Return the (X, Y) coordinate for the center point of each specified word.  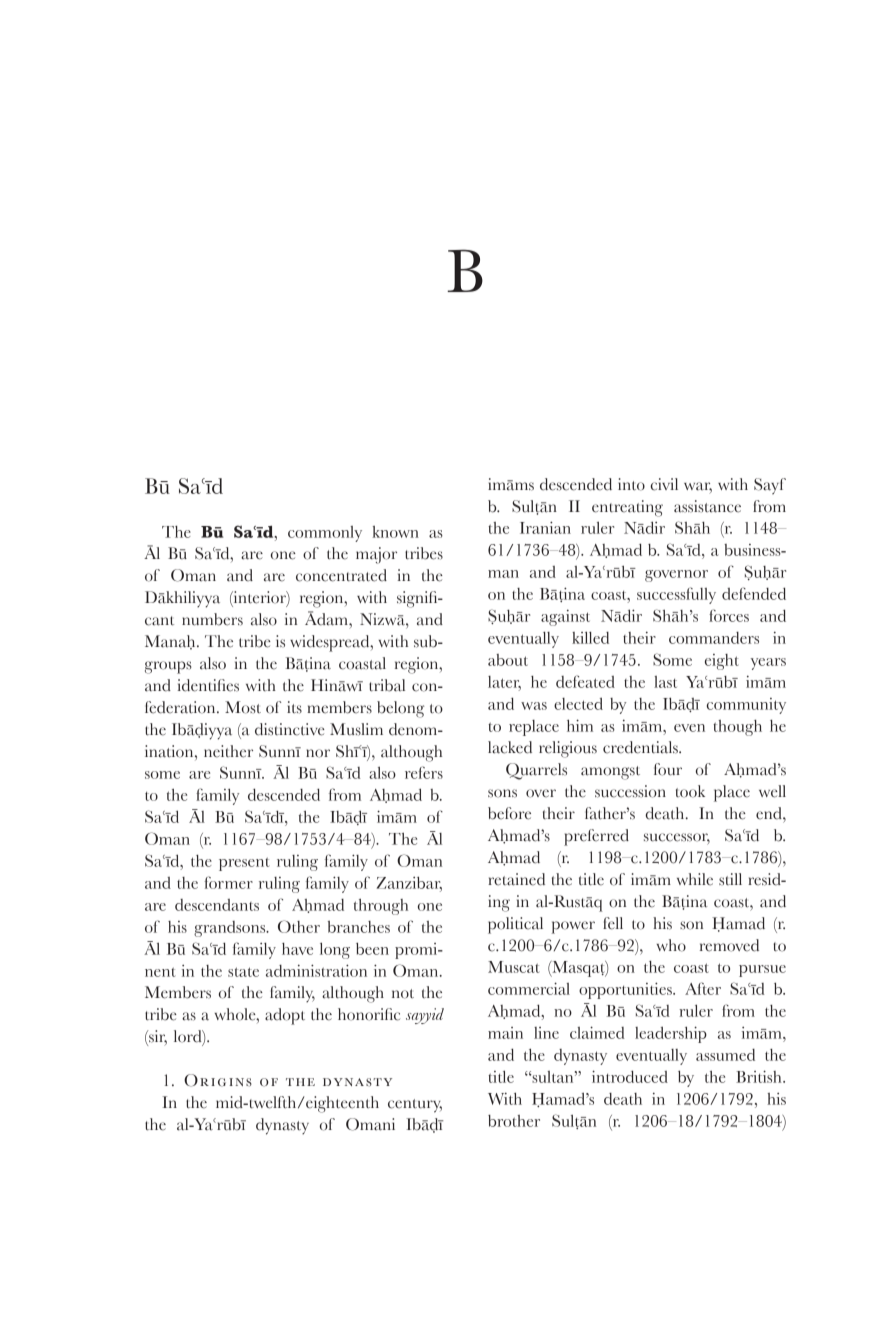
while (695, 879)
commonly (325, 534)
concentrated (341, 575)
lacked (510, 747)
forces (729, 615)
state (243, 972)
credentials (641, 747)
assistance (707, 506)
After (703, 988)
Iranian (545, 527)
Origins (218, 1080)
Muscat (514, 967)
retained (516, 879)
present (244, 864)
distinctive (290, 729)
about (508, 660)
